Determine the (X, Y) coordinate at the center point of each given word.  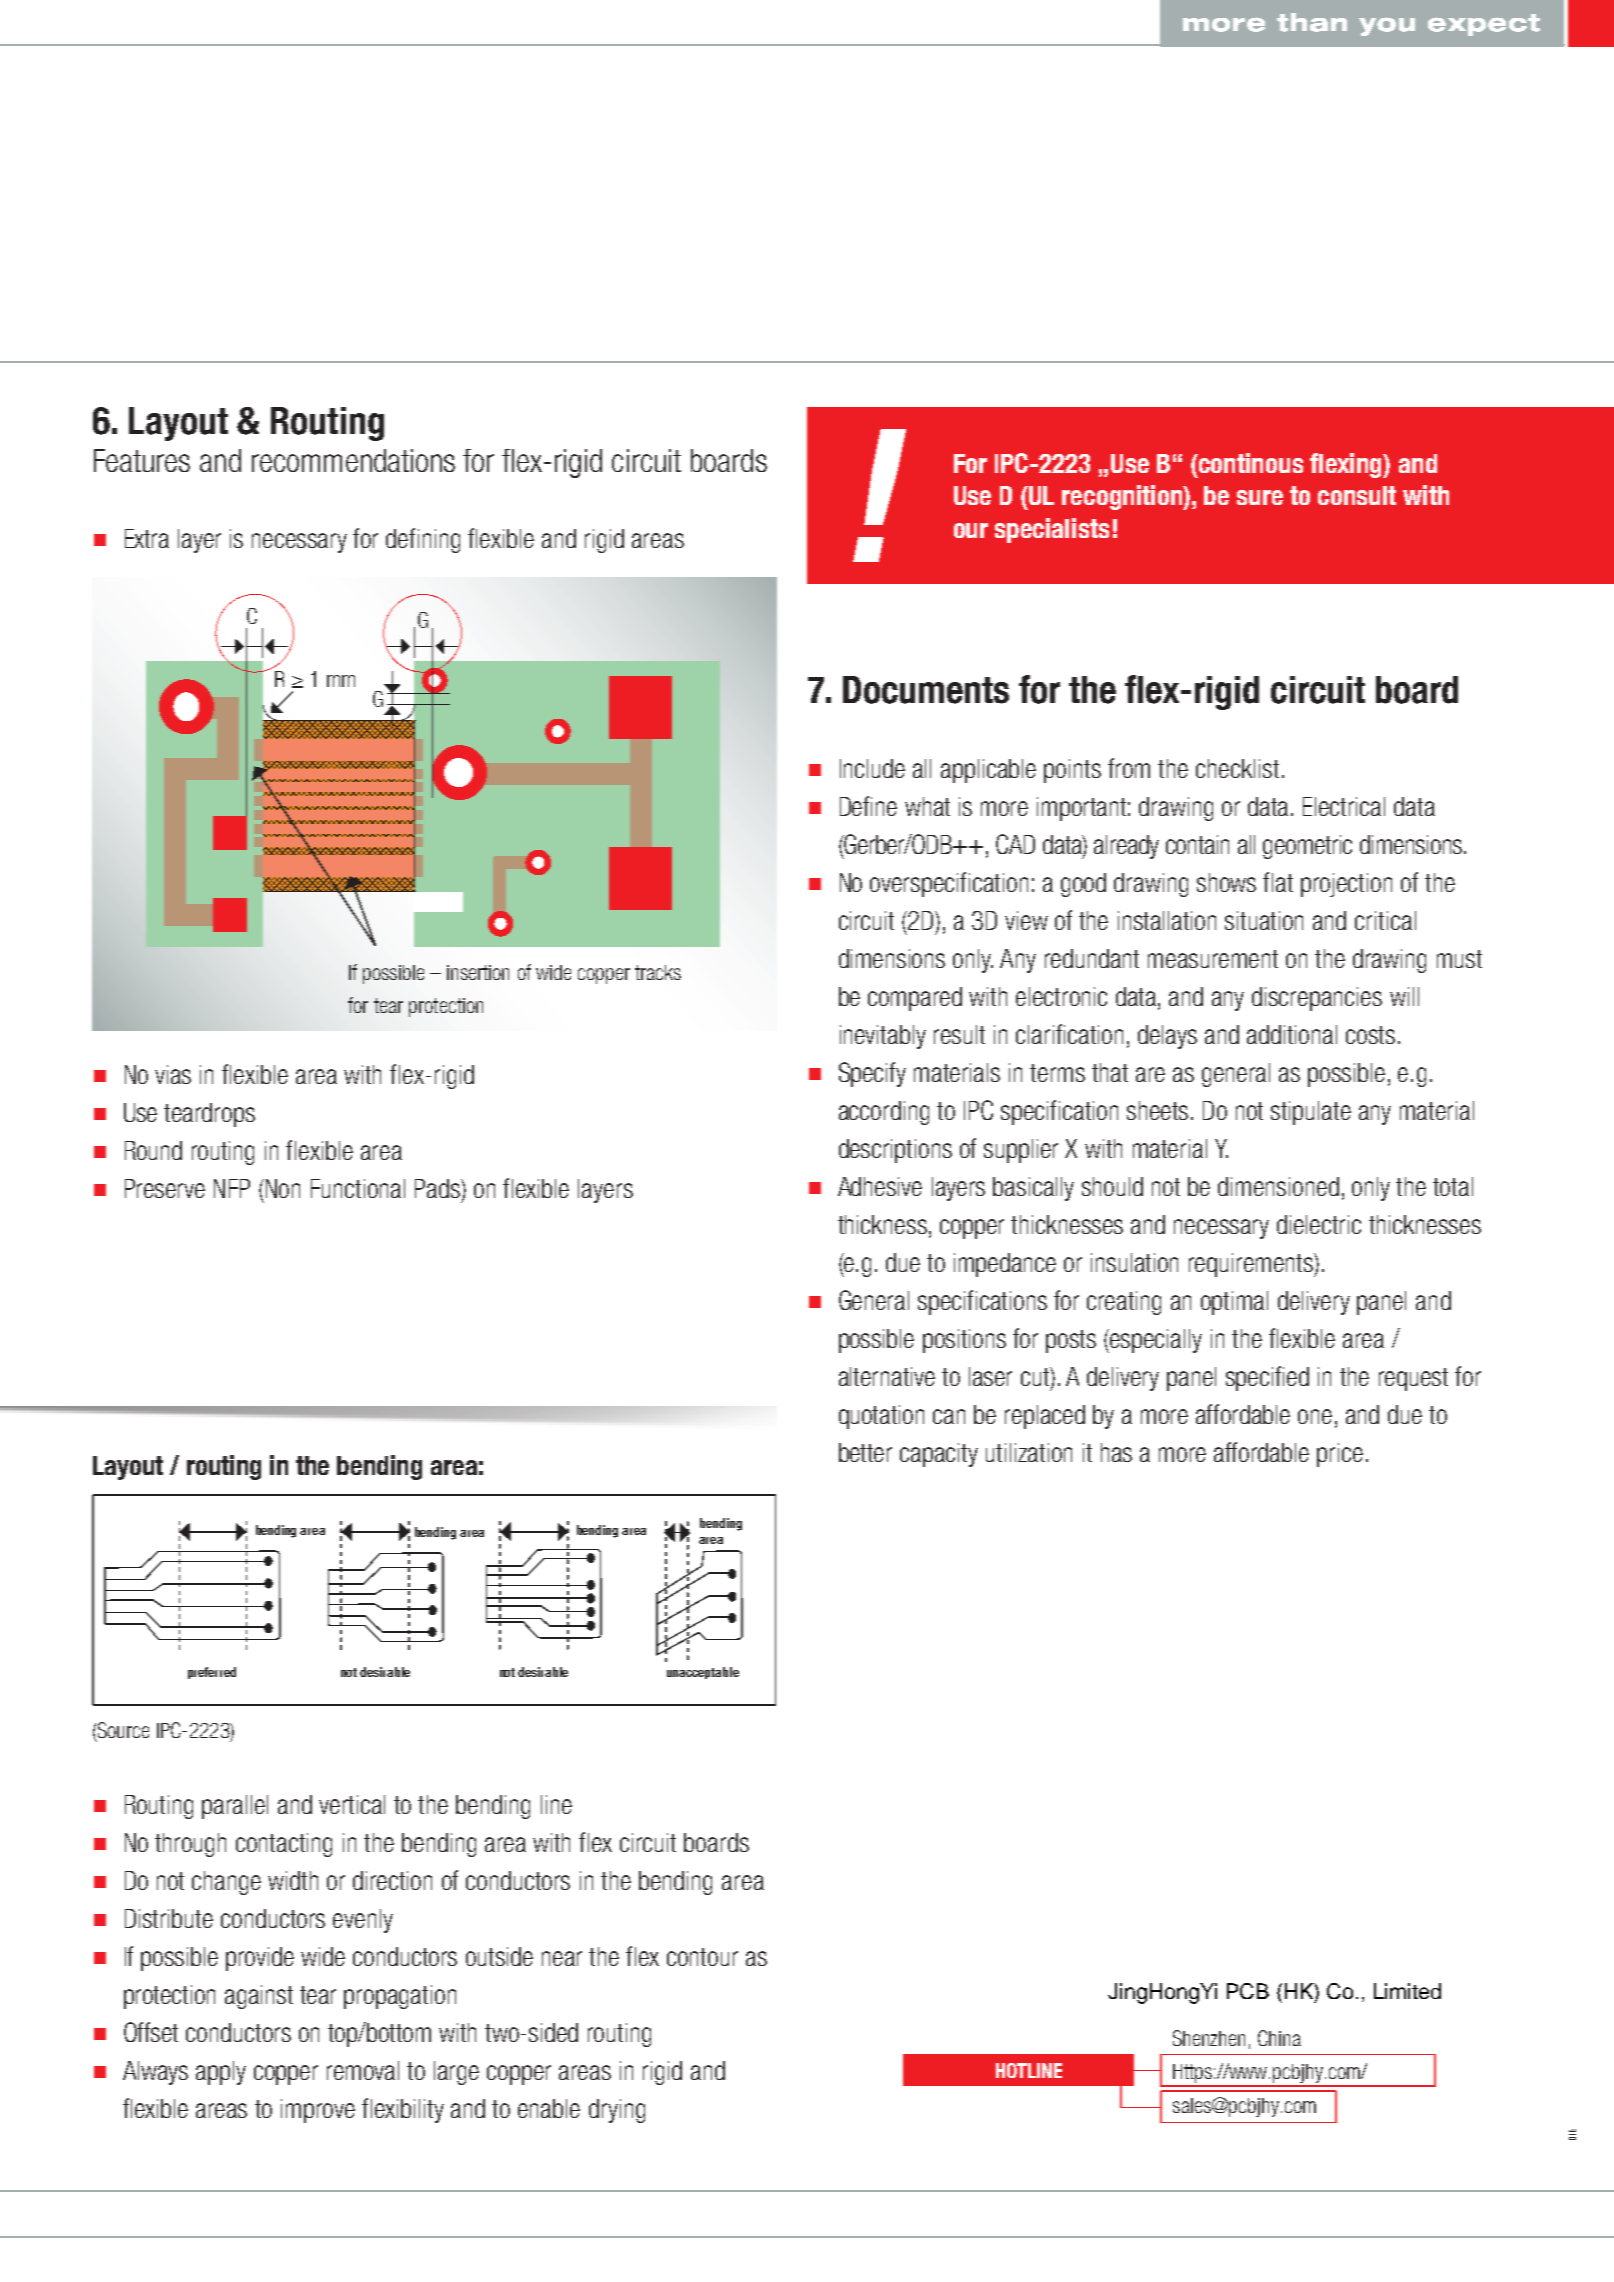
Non (283, 1188)
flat (1278, 882)
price (1340, 1455)
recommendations (353, 460)
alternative (887, 1376)
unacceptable (703, 1673)
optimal (1234, 1303)
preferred (212, 1673)
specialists (1052, 530)
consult (1357, 495)
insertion (478, 972)
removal (363, 2070)
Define (868, 806)
